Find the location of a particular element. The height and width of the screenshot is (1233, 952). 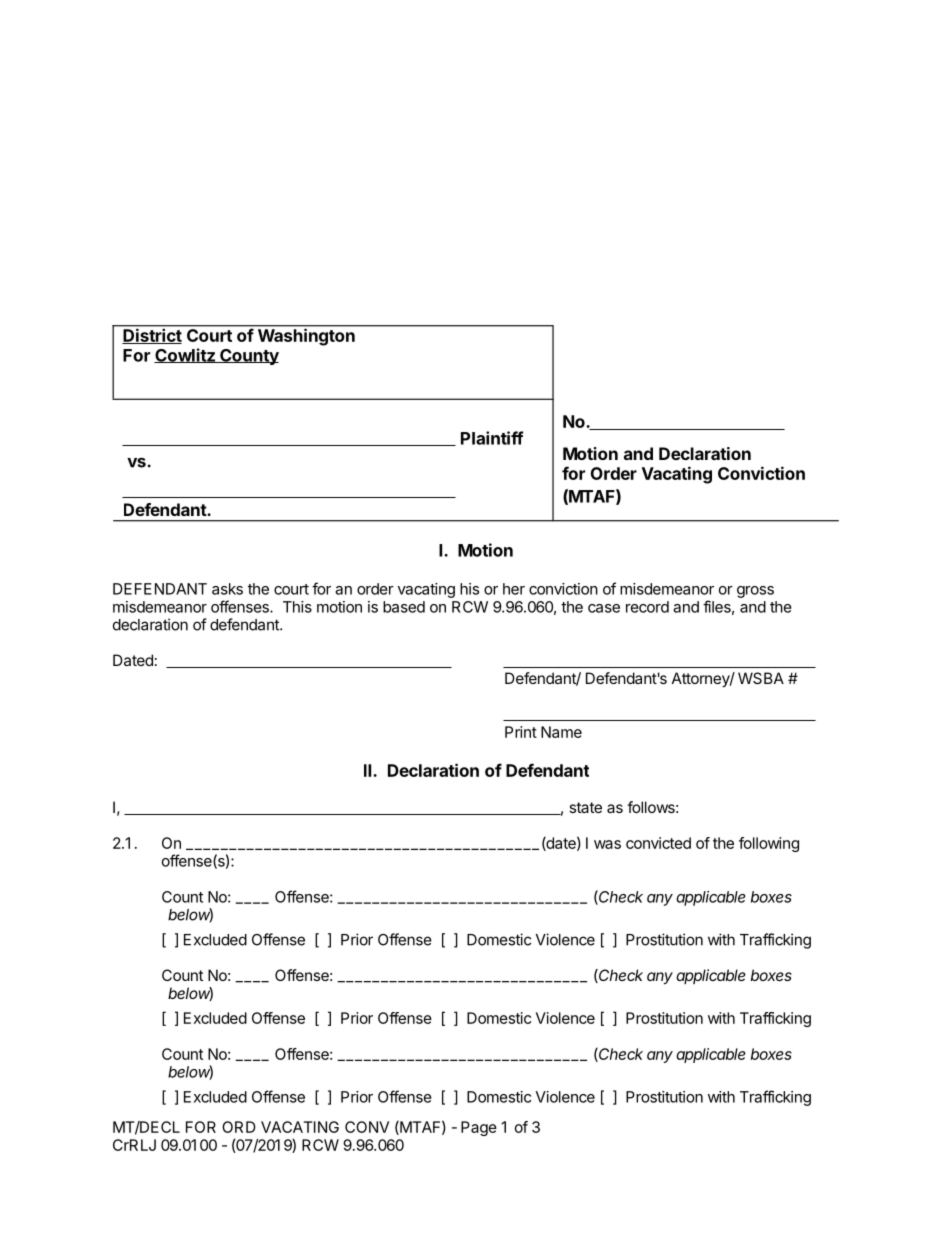

Name is located at coordinates (561, 732).
